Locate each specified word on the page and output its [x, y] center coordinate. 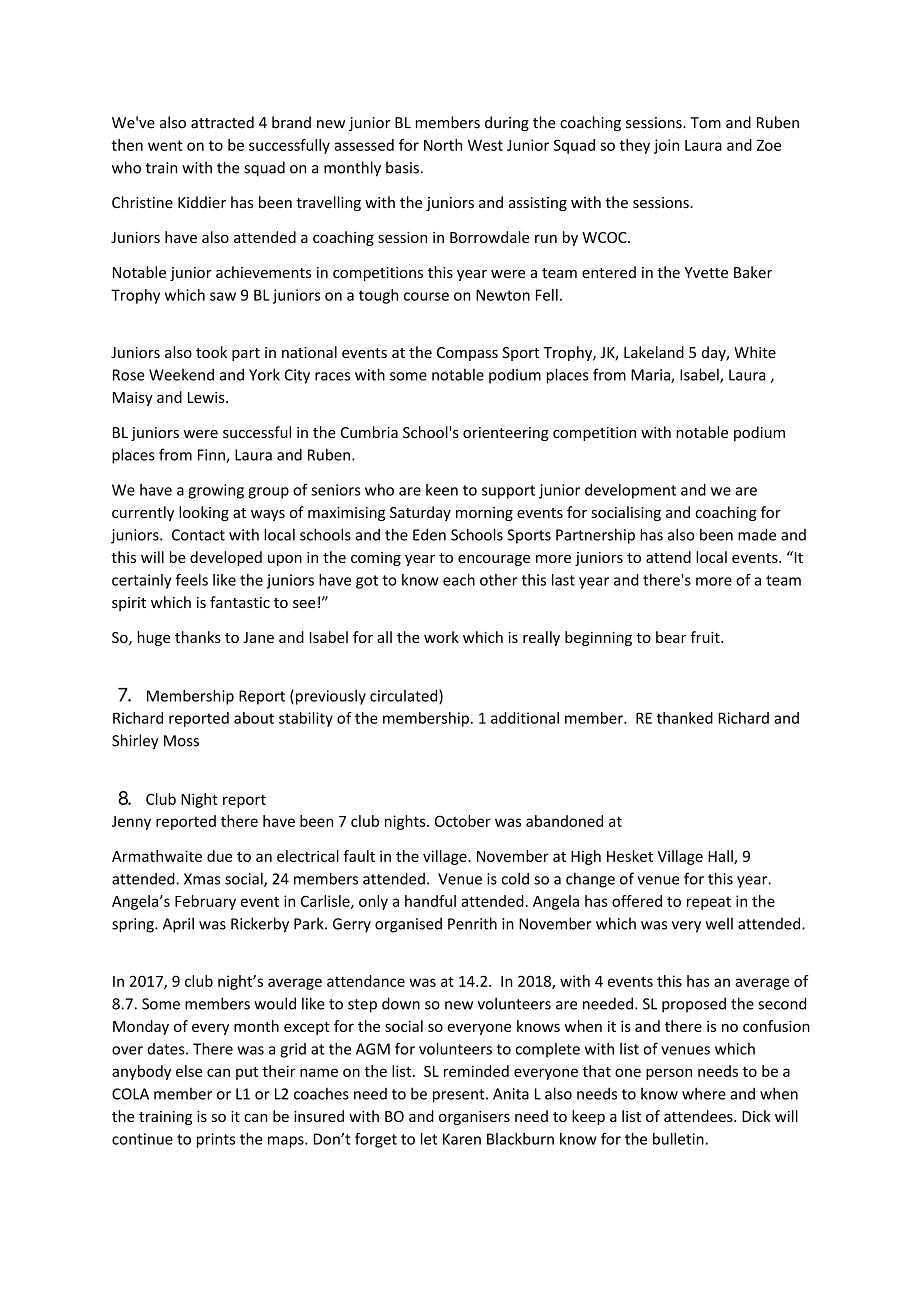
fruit [706, 637]
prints [216, 1140]
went [165, 145]
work [441, 637]
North [443, 145]
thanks [198, 637]
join [666, 146]
